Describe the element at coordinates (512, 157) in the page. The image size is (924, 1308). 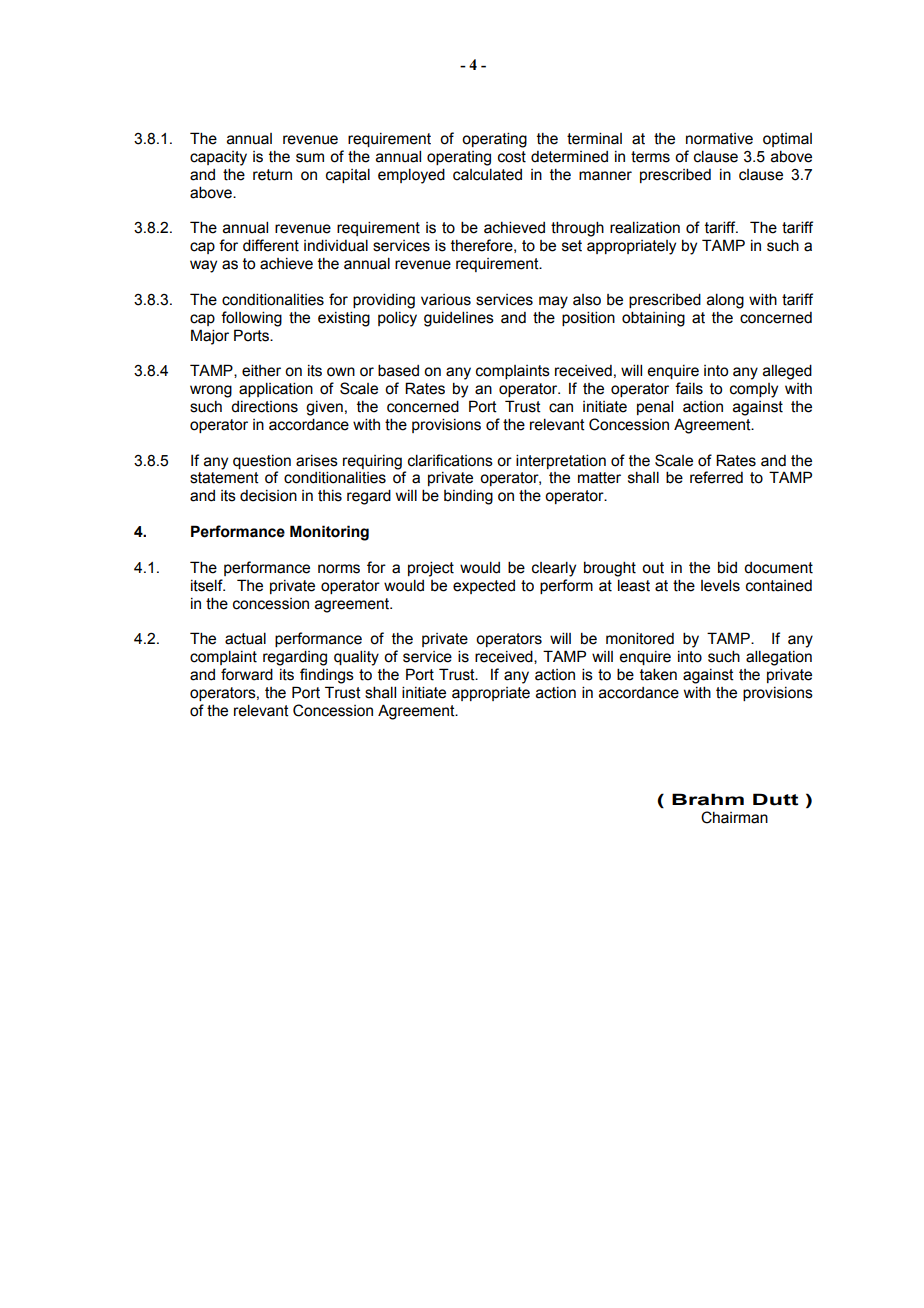
I see `cost` at that location.
